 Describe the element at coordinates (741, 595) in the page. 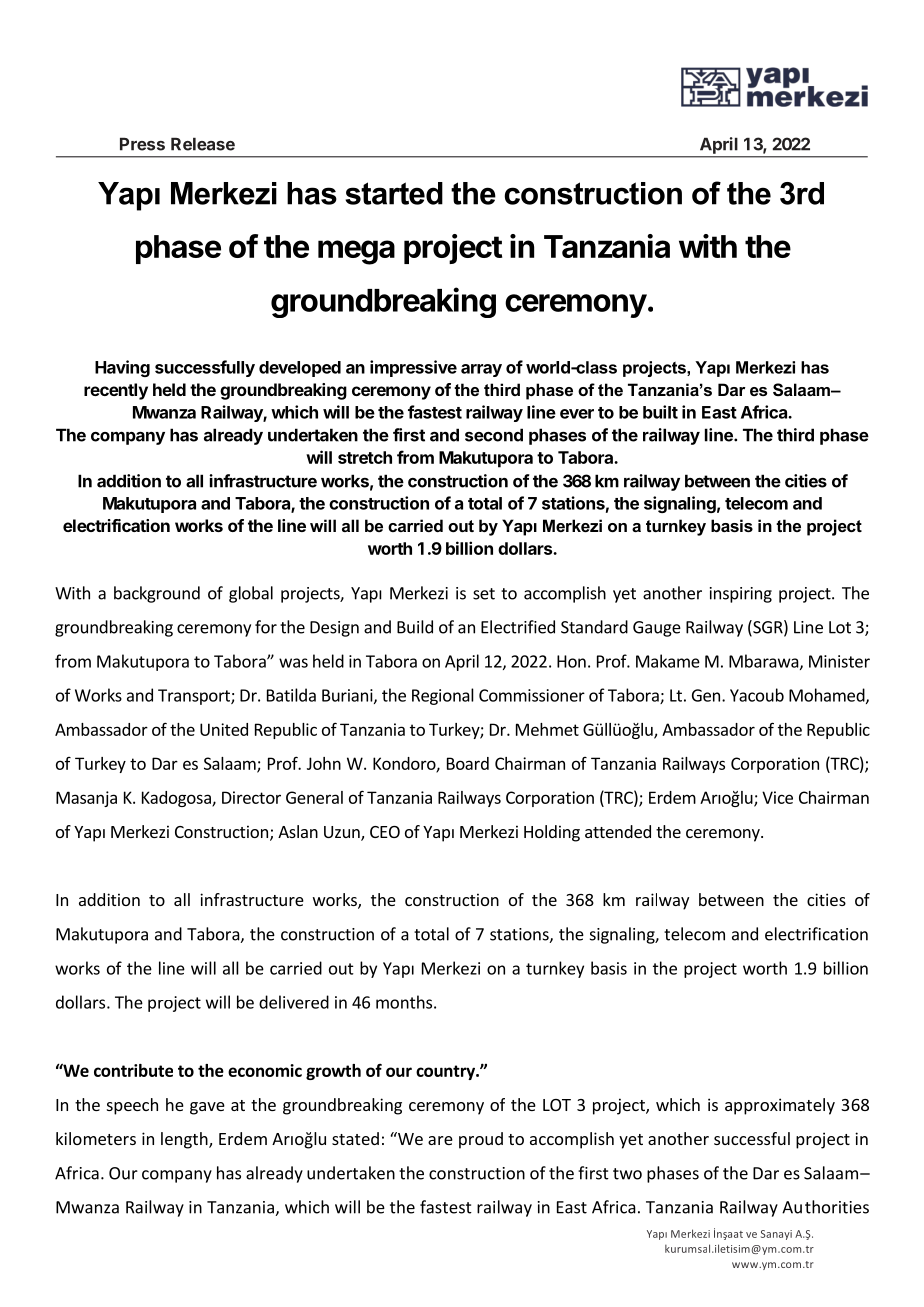

I see `inspiring` at that location.
